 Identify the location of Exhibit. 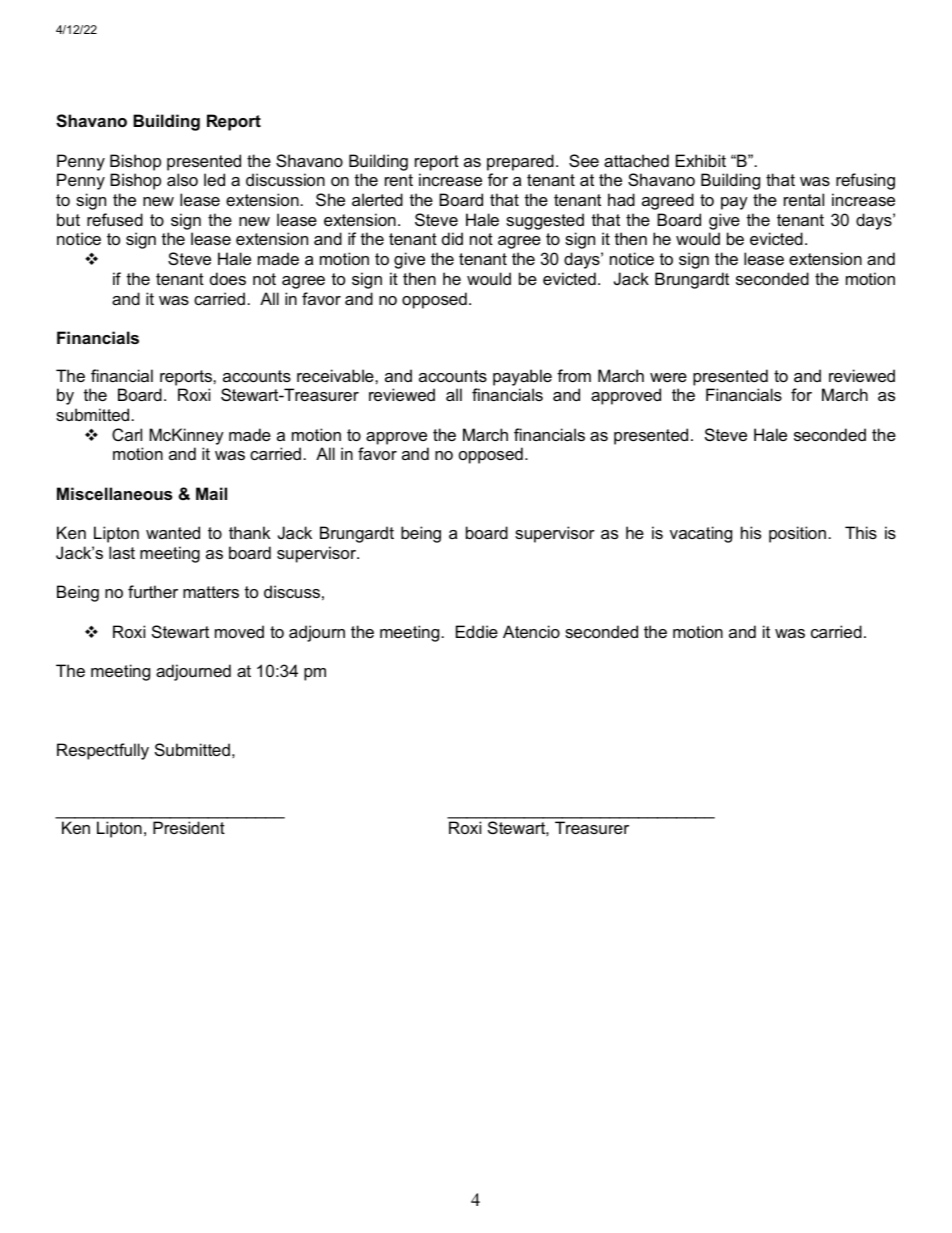
(701, 160).
